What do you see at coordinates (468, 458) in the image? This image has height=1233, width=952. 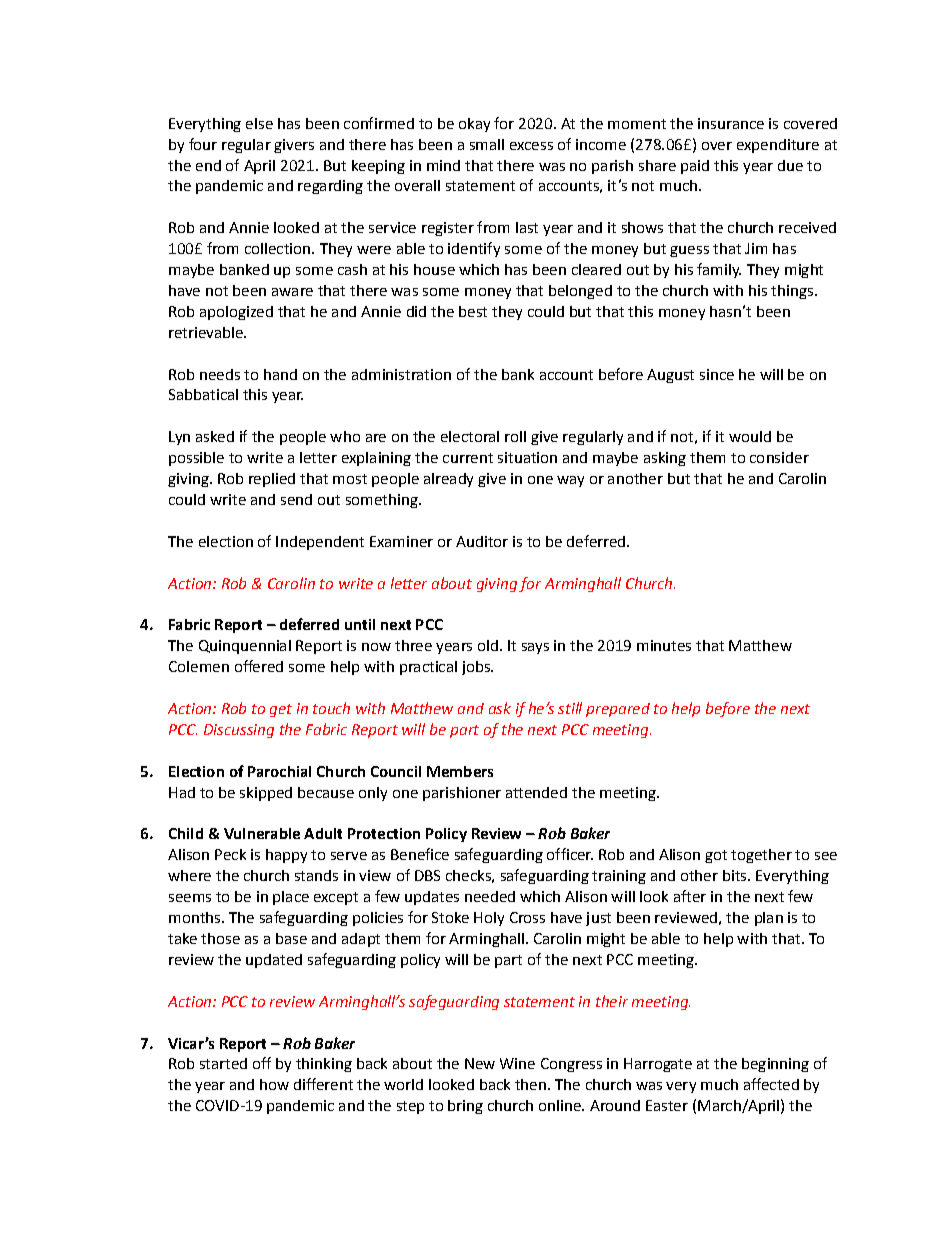 I see `current` at bounding box center [468, 458].
